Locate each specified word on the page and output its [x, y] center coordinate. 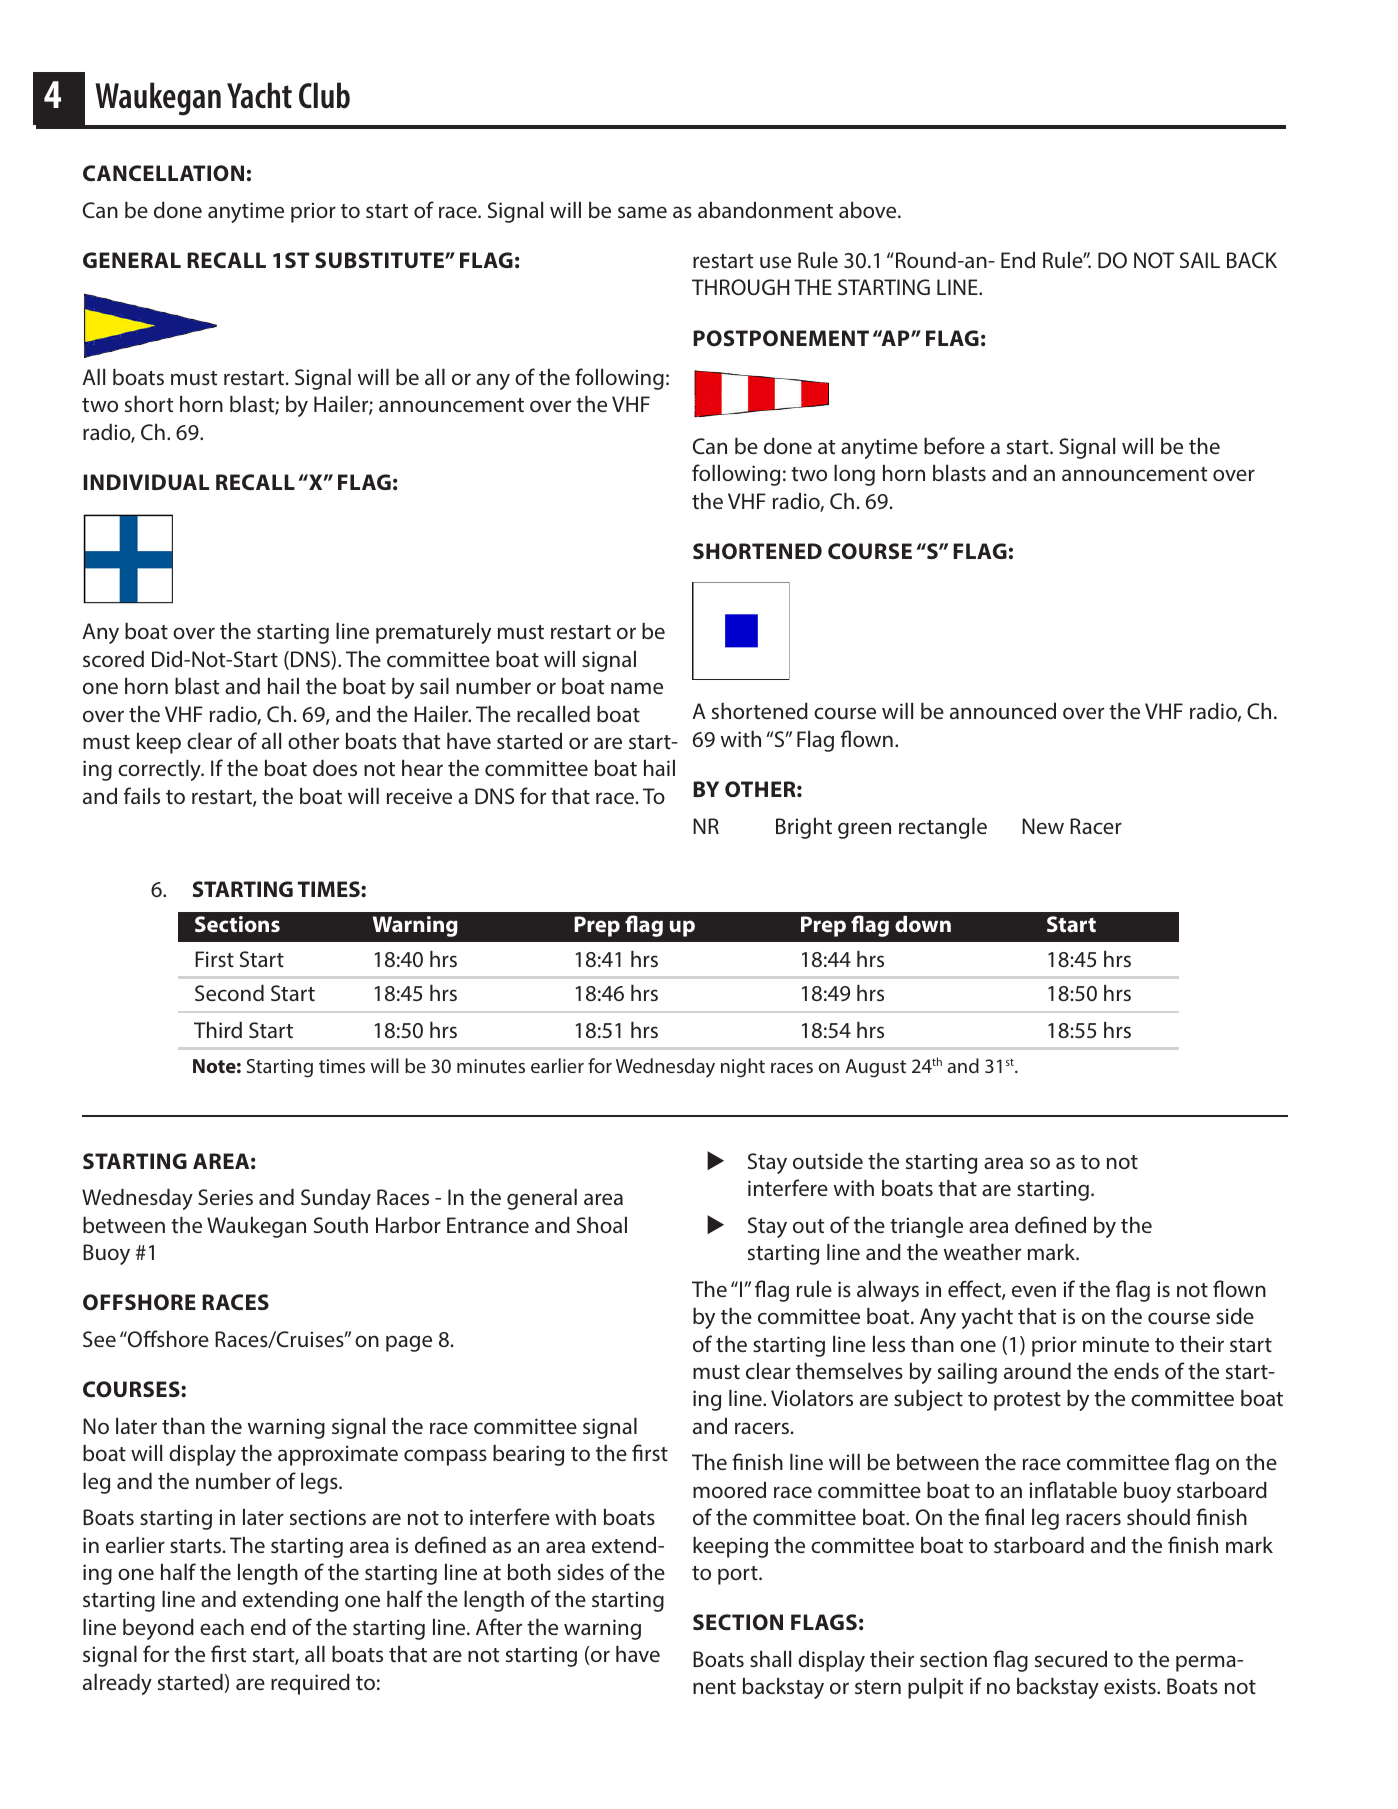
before [954, 445]
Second [229, 993]
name [637, 688]
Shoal [602, 1225]
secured [1071, 1659]
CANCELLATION [163, 173]
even [1034, 1291]
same [642, 212]
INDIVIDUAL [146, 482]
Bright [804, 828]
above [869, 210]
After [499, 1626]
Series [225, 1197]
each [222, 1627]
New [1043, 826]
